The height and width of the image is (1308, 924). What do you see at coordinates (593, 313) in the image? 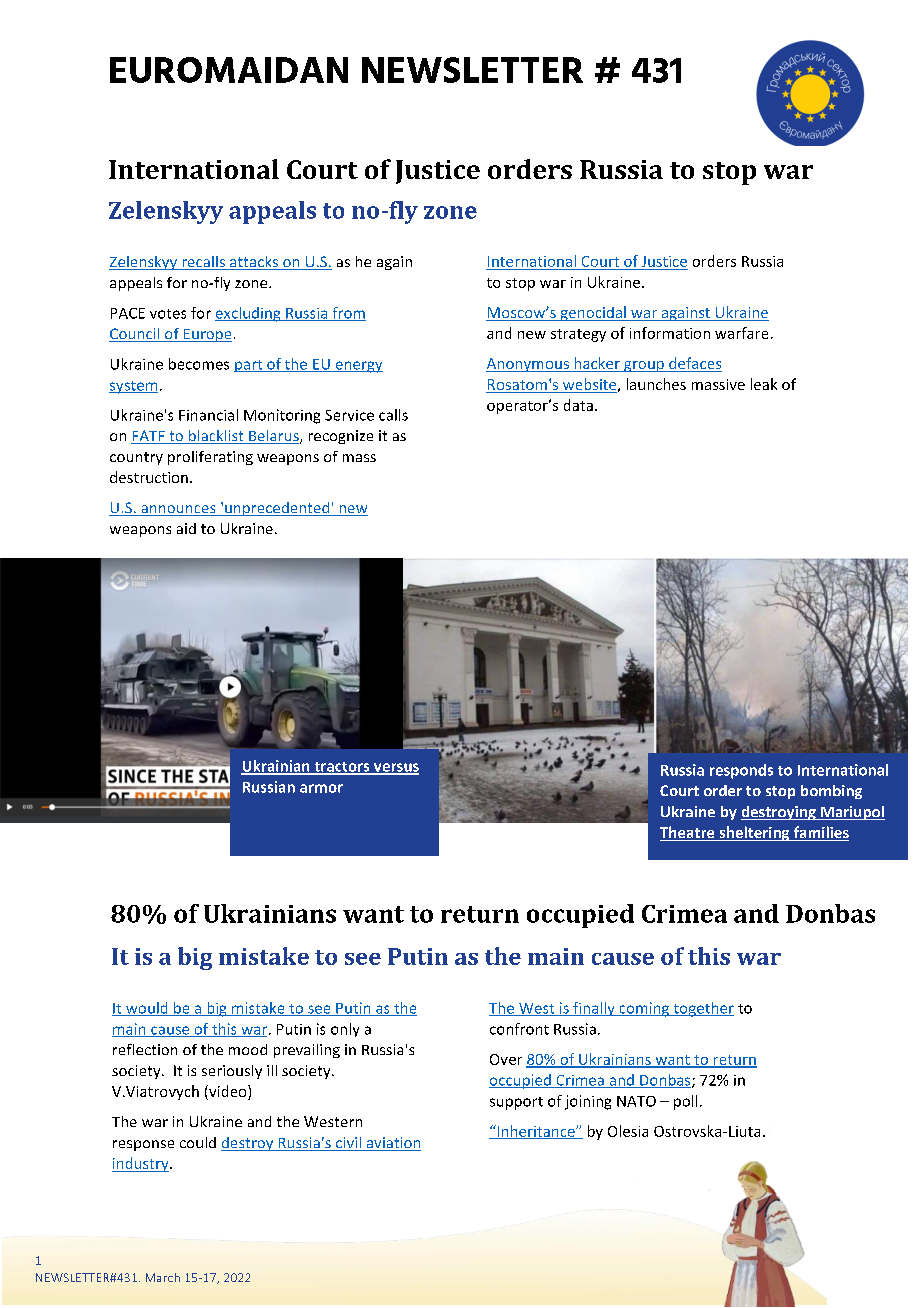
I see `genocidal` at bounding box center [593, 313].
